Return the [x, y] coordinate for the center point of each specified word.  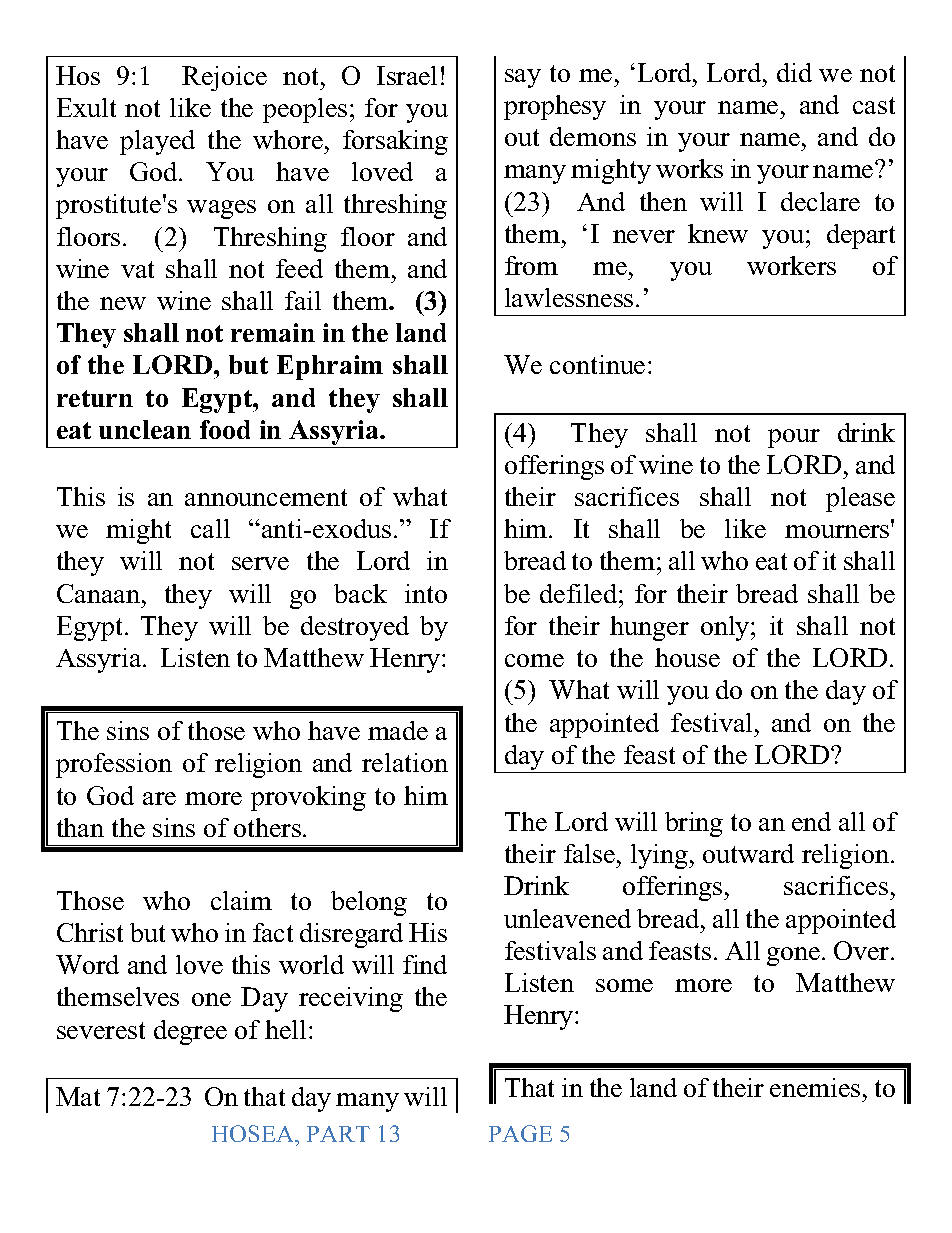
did [794, 72]
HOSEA [254, 1135]
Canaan [100, 593]
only [726, 628]
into [426, 593]
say [523, 78]
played [157, 142]
